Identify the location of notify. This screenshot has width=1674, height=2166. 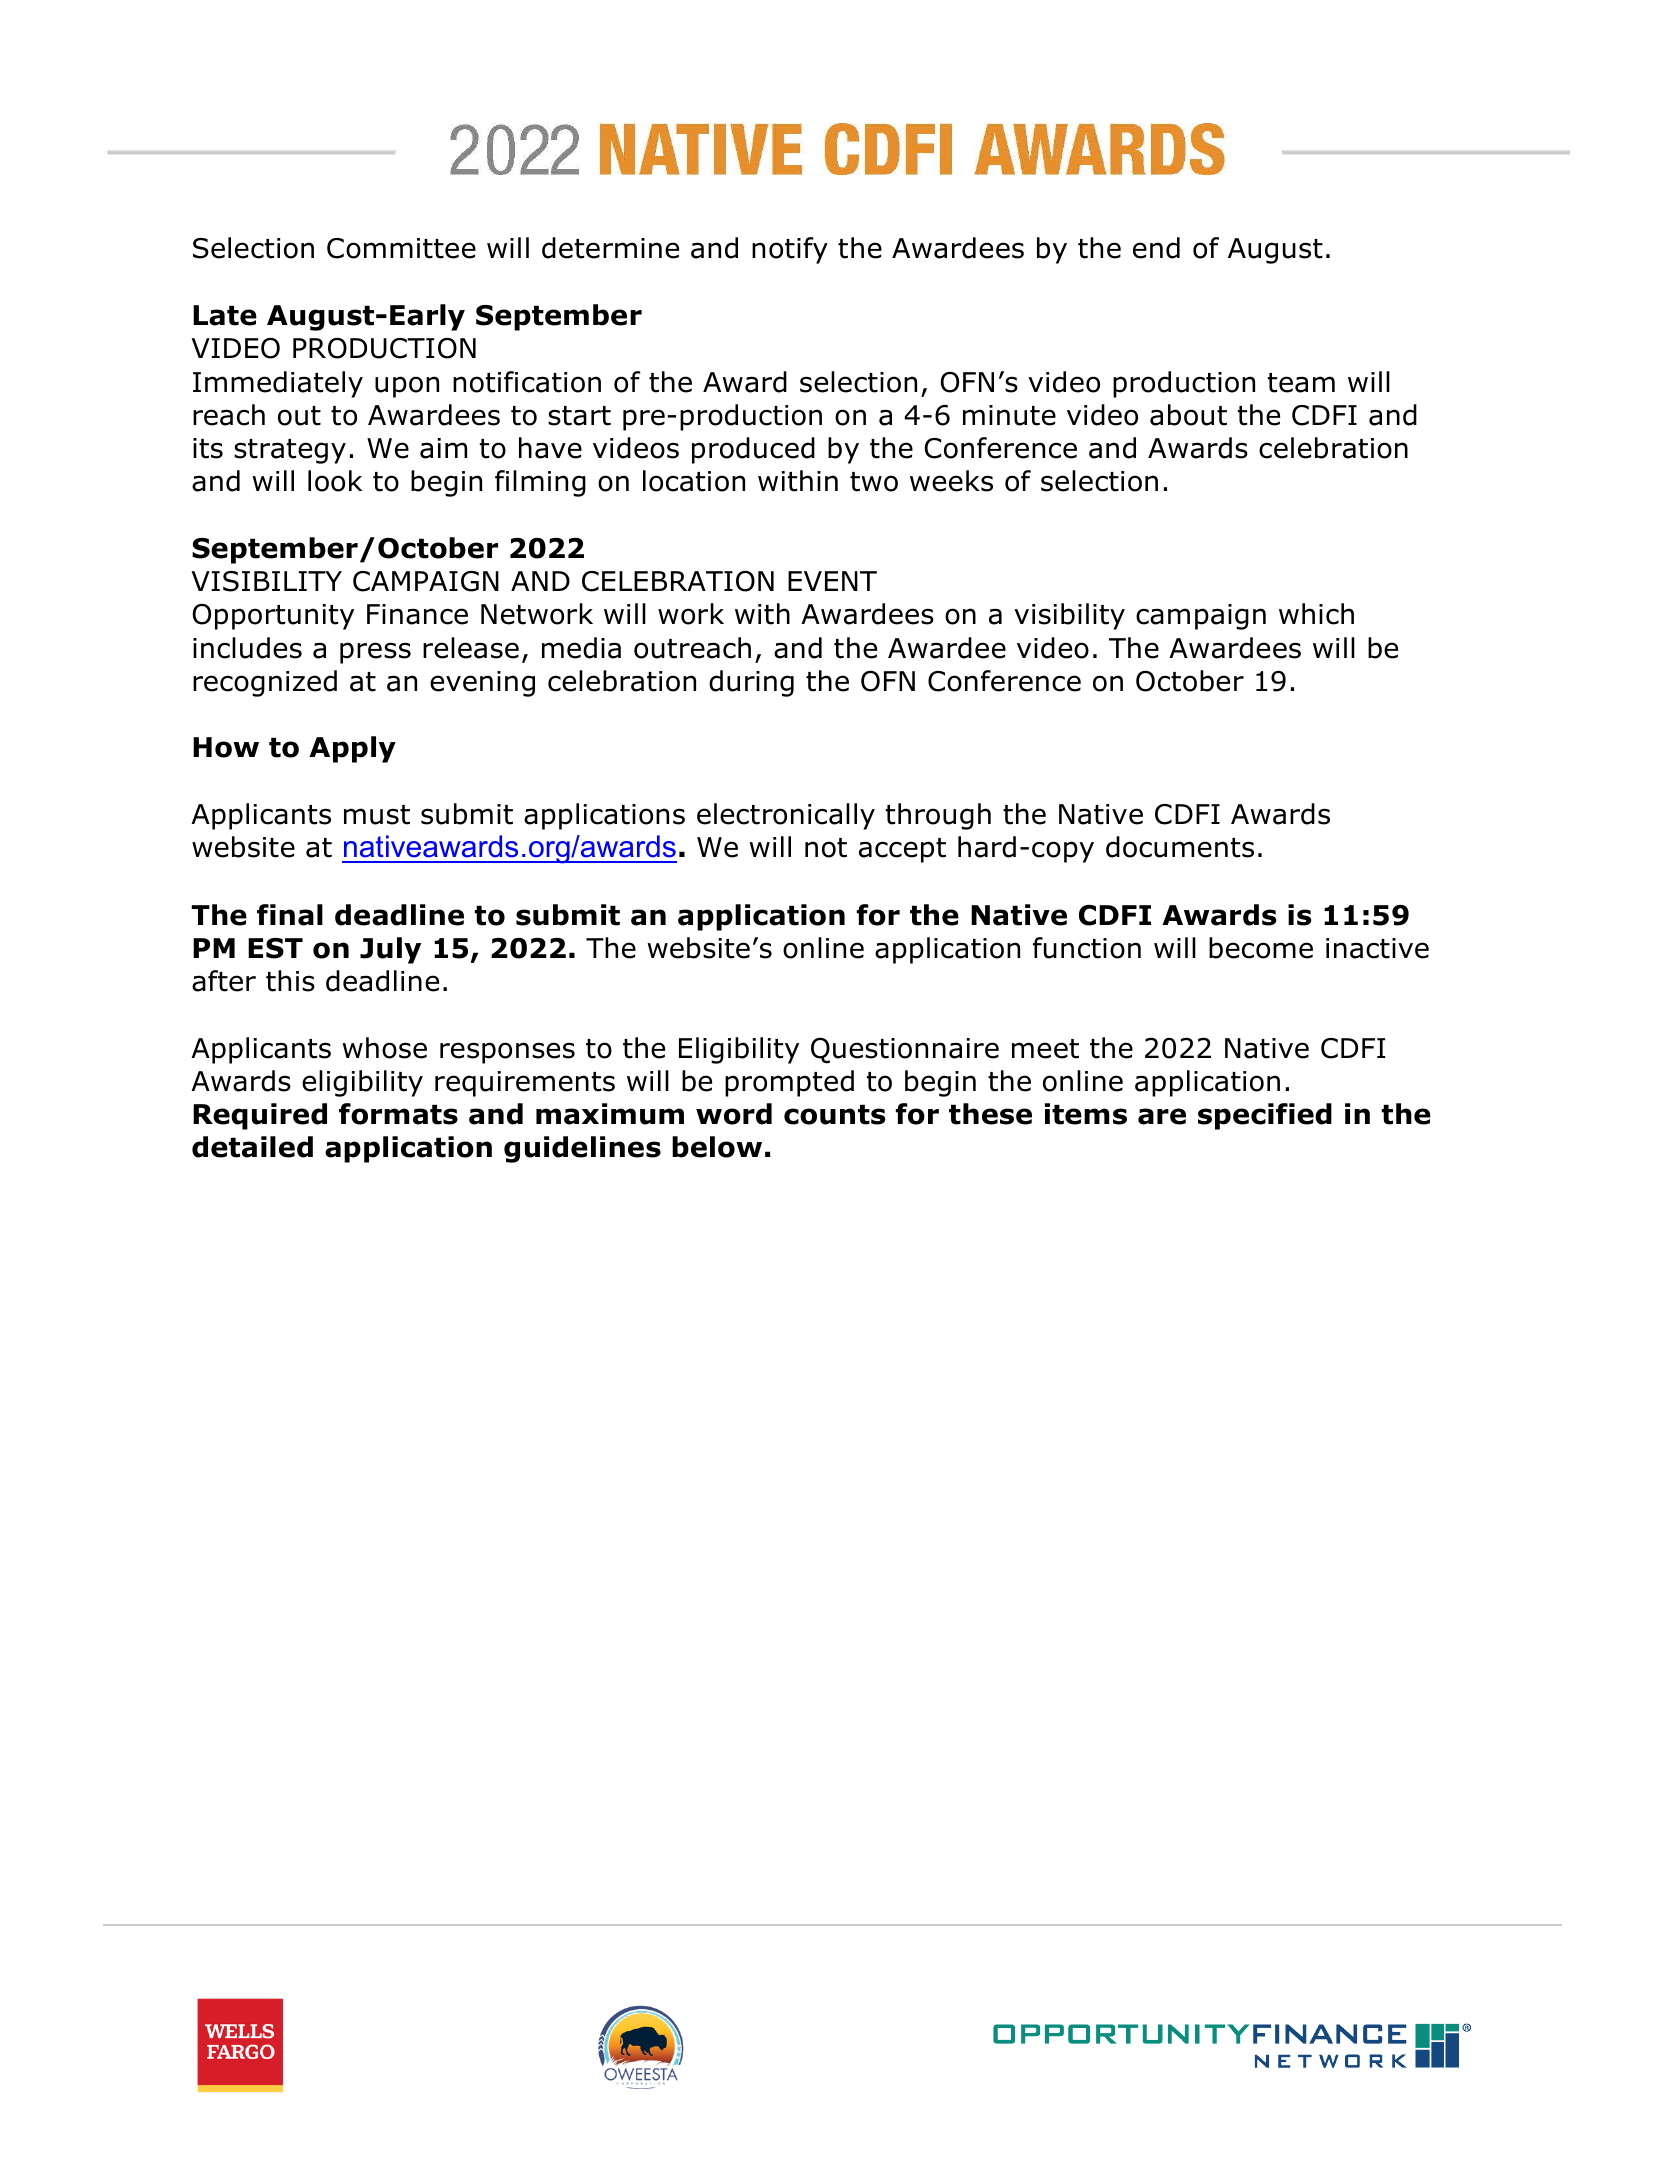
(790, 250).
